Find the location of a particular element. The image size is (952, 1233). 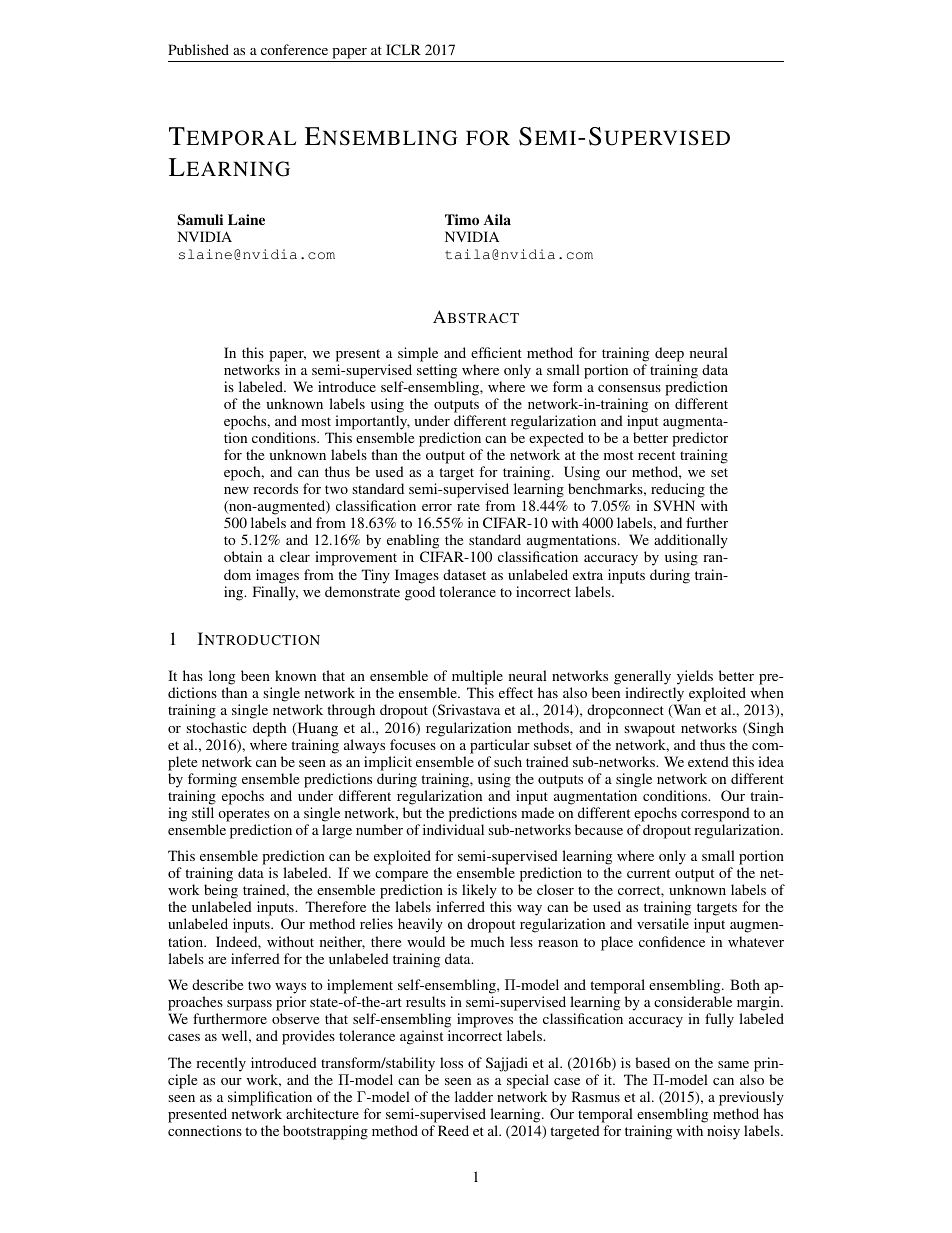

Timo is located at coordinates (462, 219).
